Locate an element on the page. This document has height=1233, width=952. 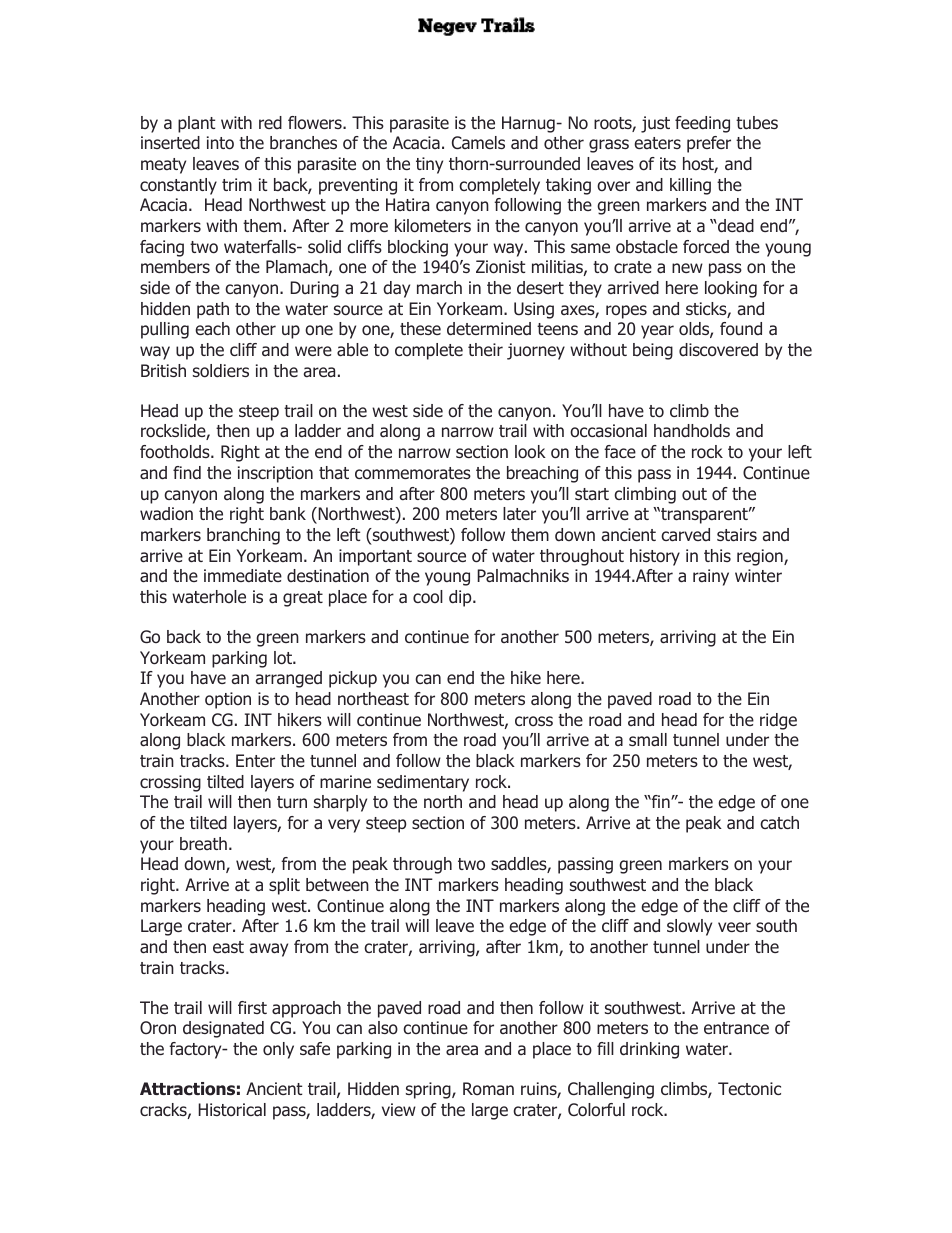
soldiers is located at coordinates (221, 371).
